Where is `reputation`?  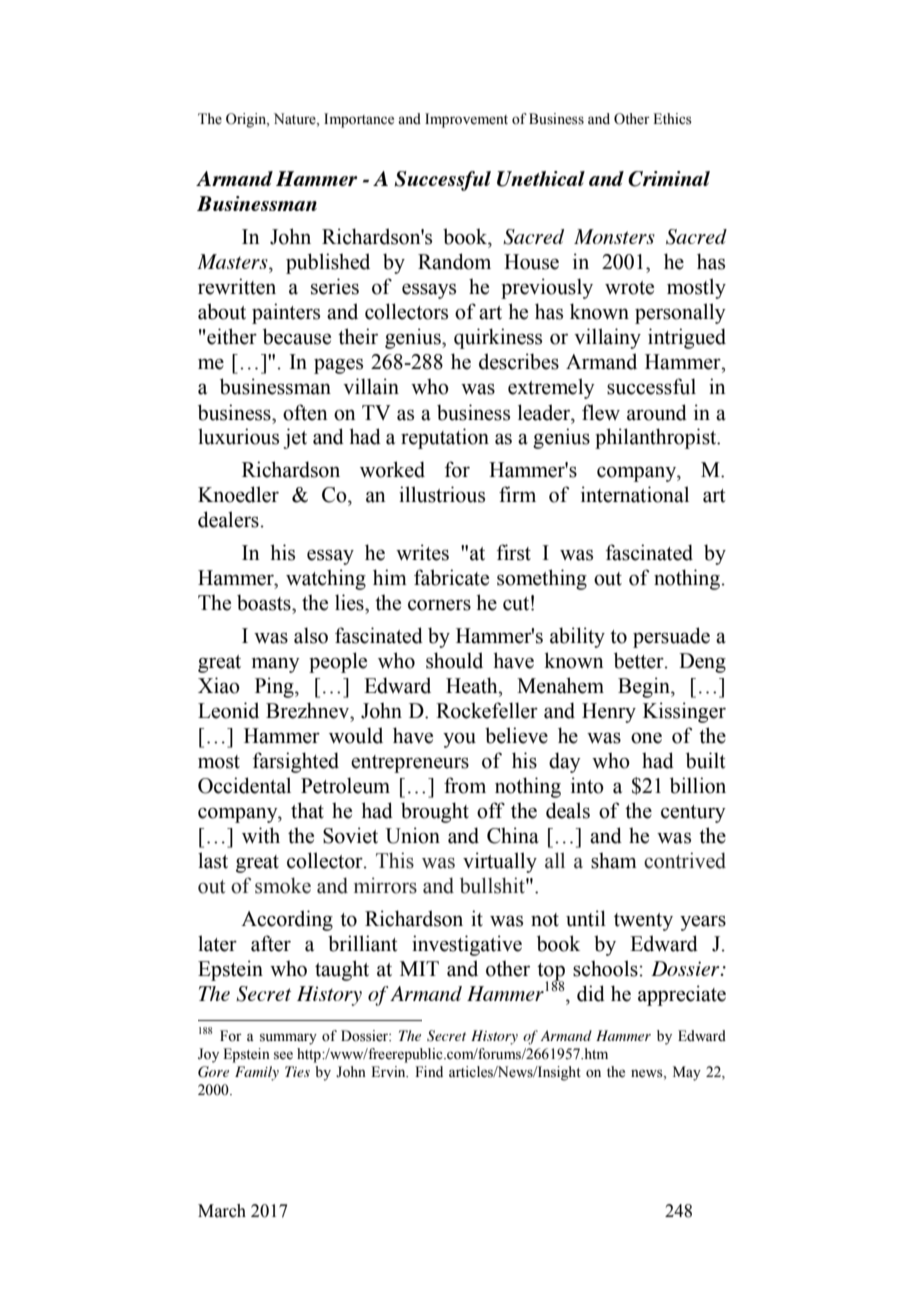 reputation is located at coordinates (445, 438).
